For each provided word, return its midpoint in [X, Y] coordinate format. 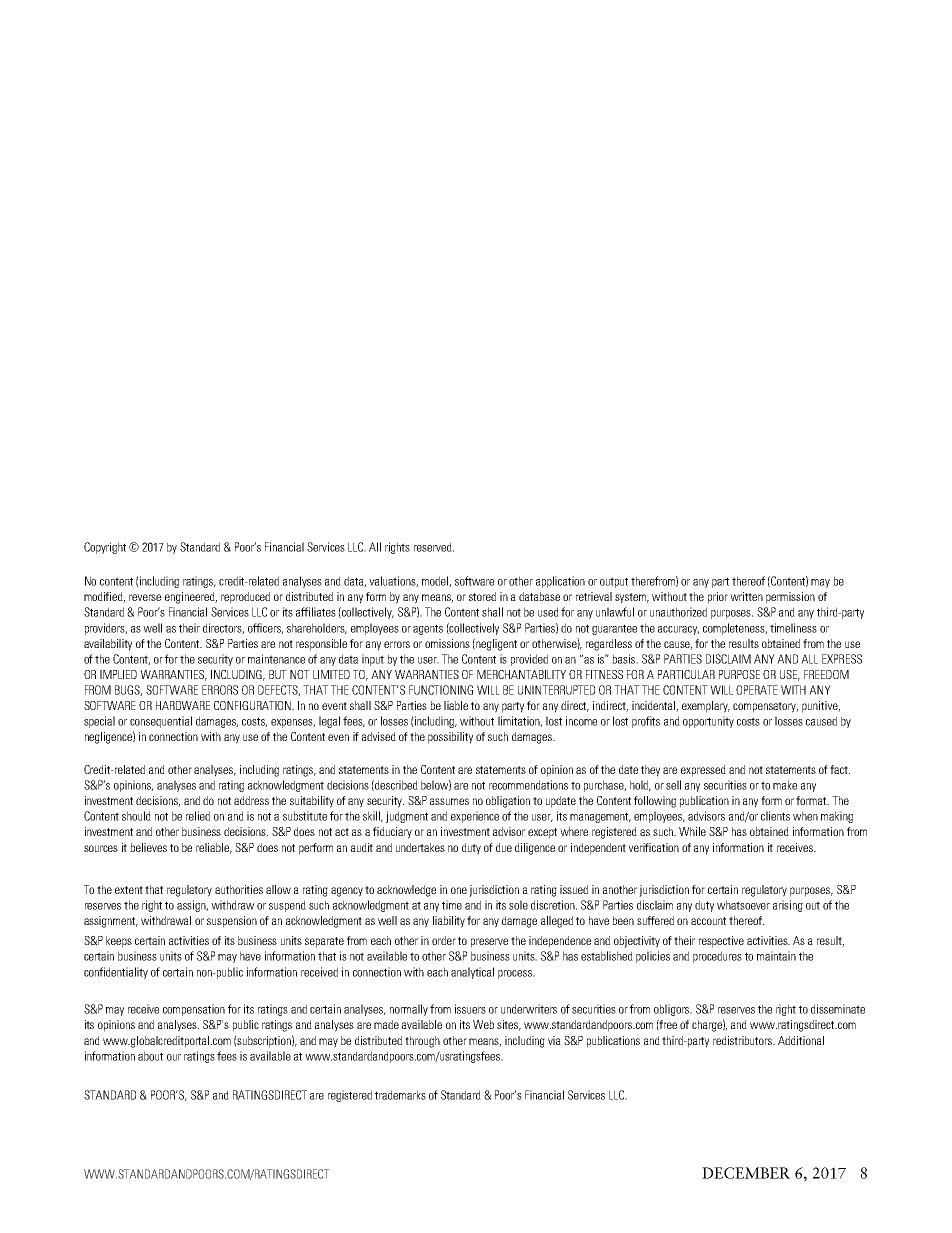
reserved [434, 547]
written [746, 596]
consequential [161, 722]
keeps [119, 942]
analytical [472, 973]
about [150, 1056]
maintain [776, 956]
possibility [450, 738]
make [785, 785]
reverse [145, 597]
